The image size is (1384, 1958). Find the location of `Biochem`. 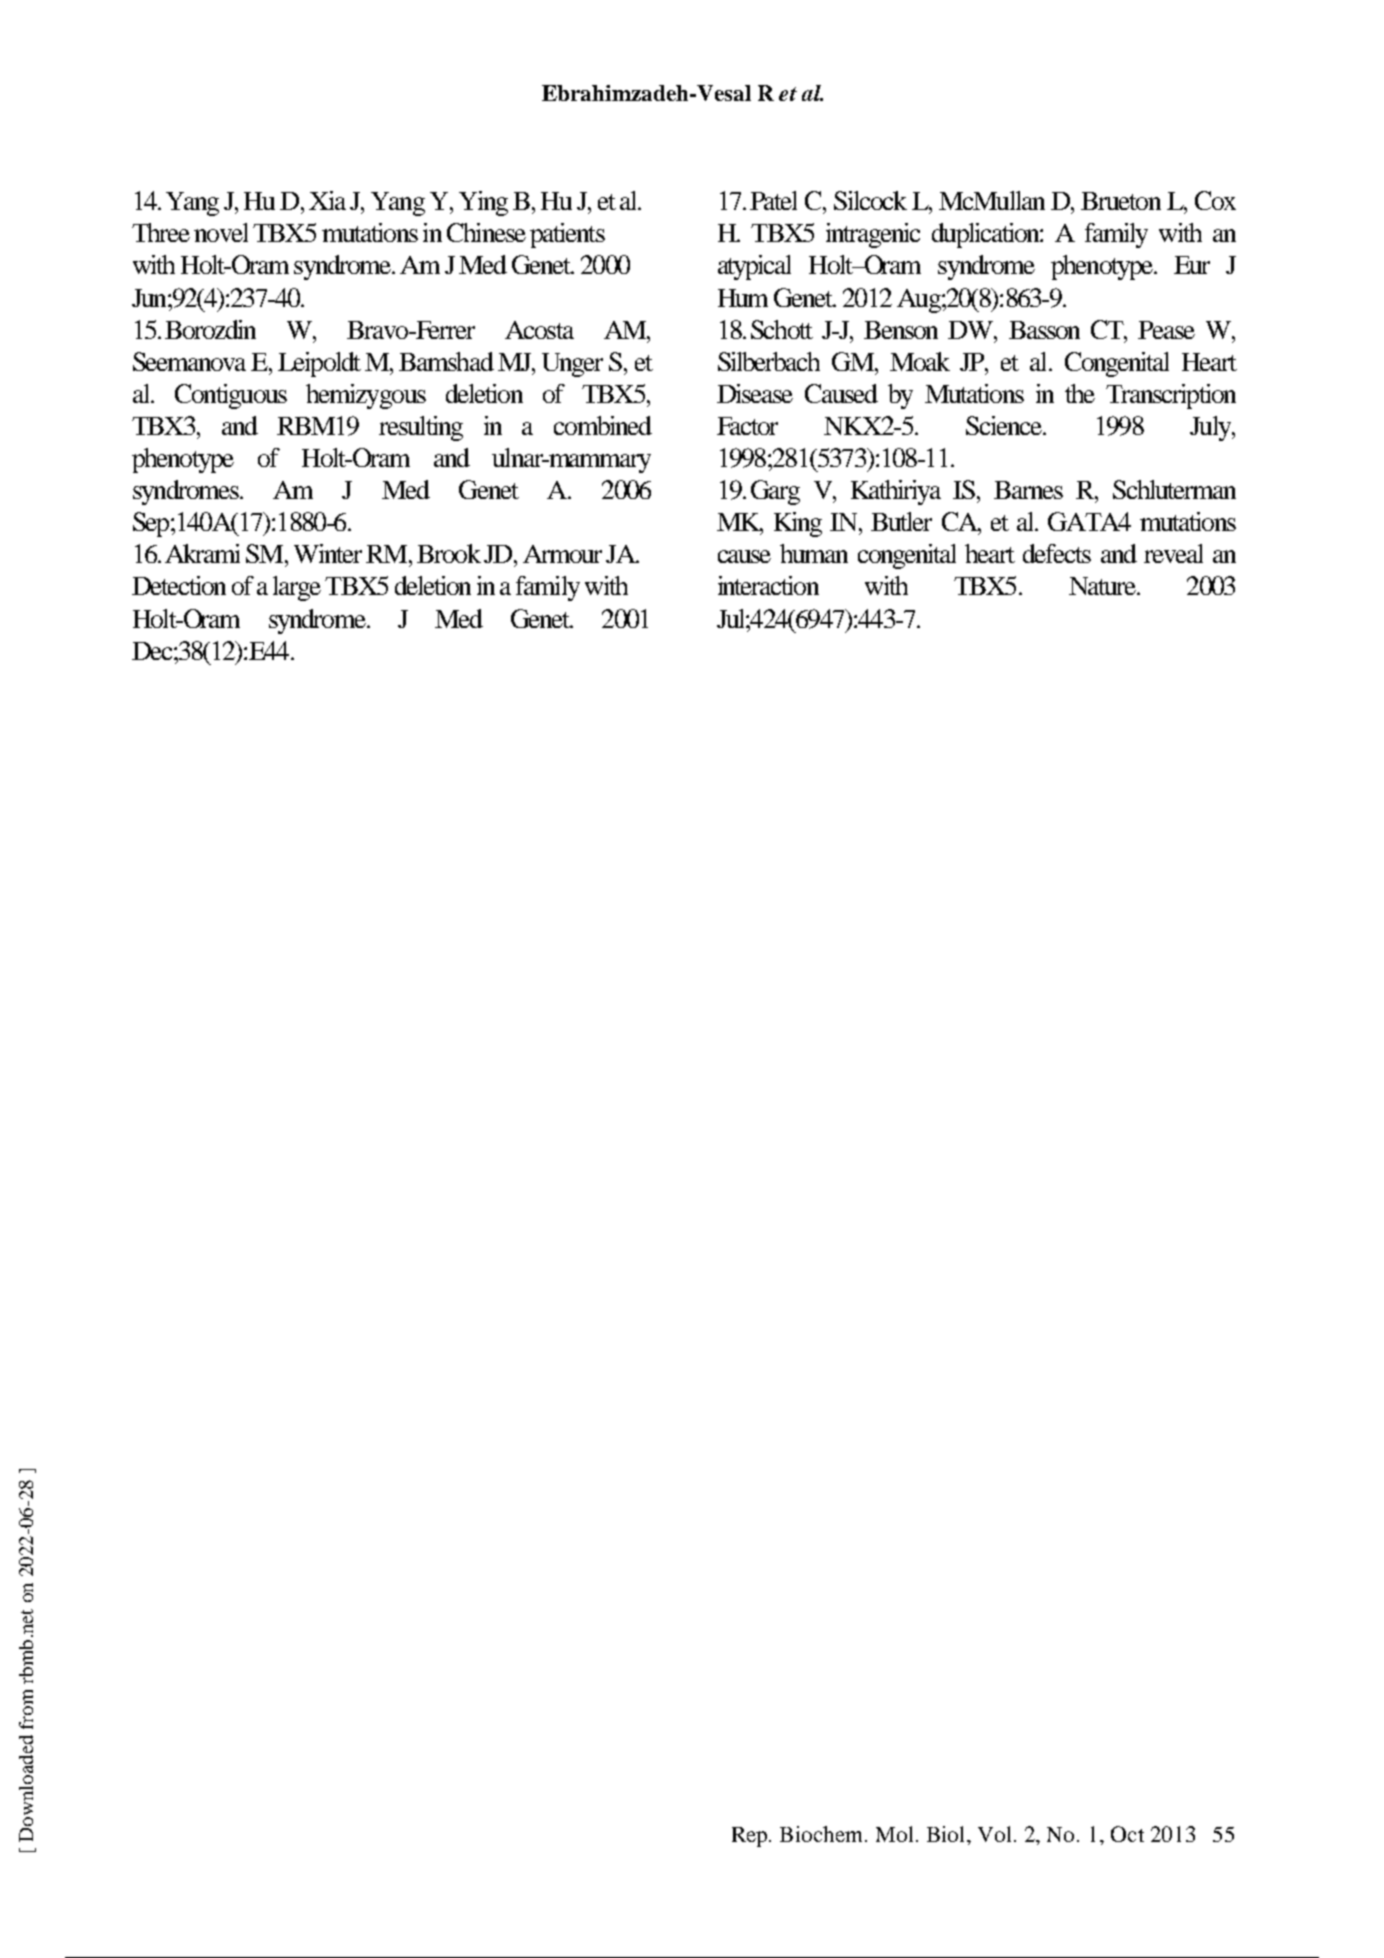

Biochem is located at coordinates (823, 1834).
